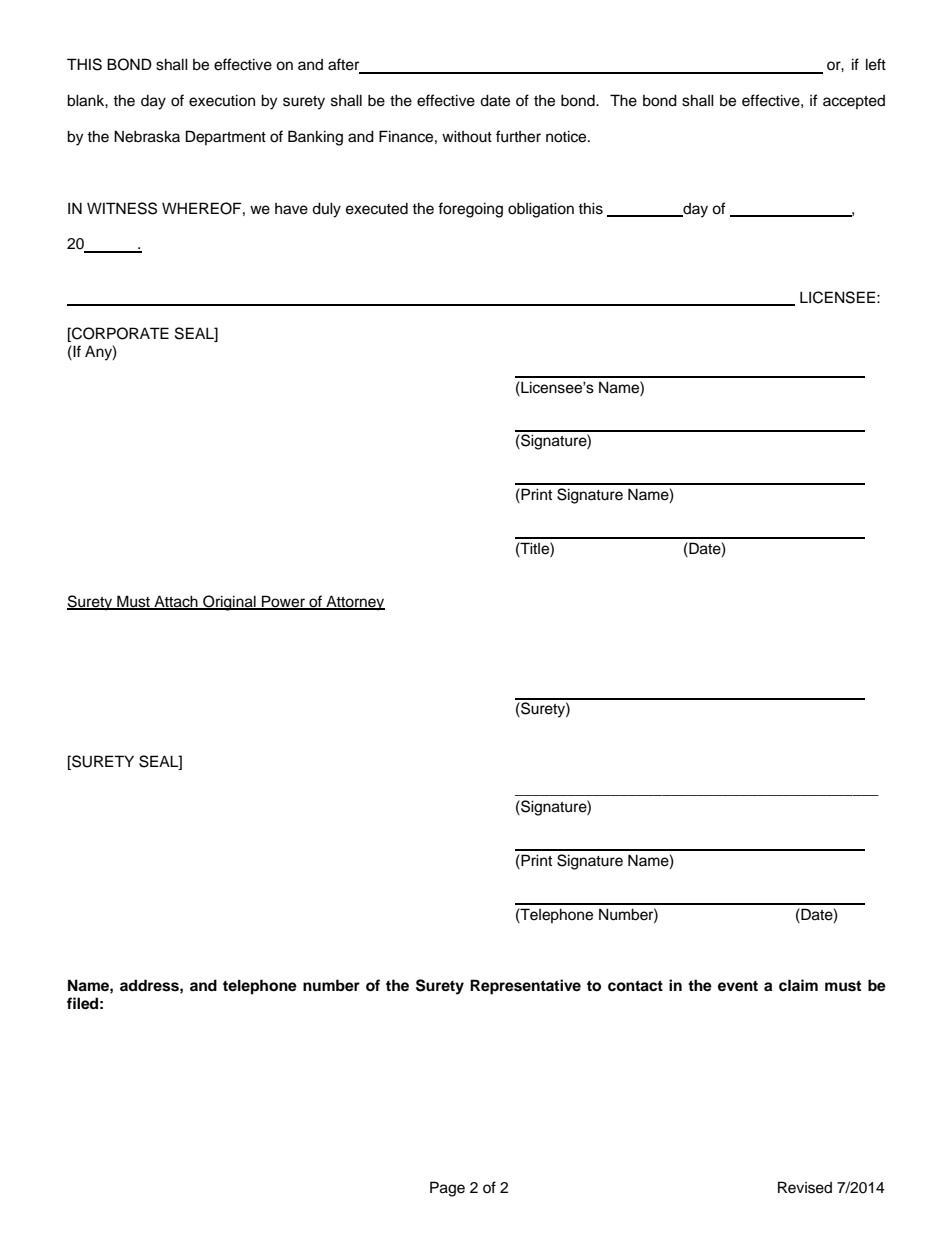 Image resolution: width=952 pixels, height=1233 pixels. I want to click on Original, so click(229, 603).
